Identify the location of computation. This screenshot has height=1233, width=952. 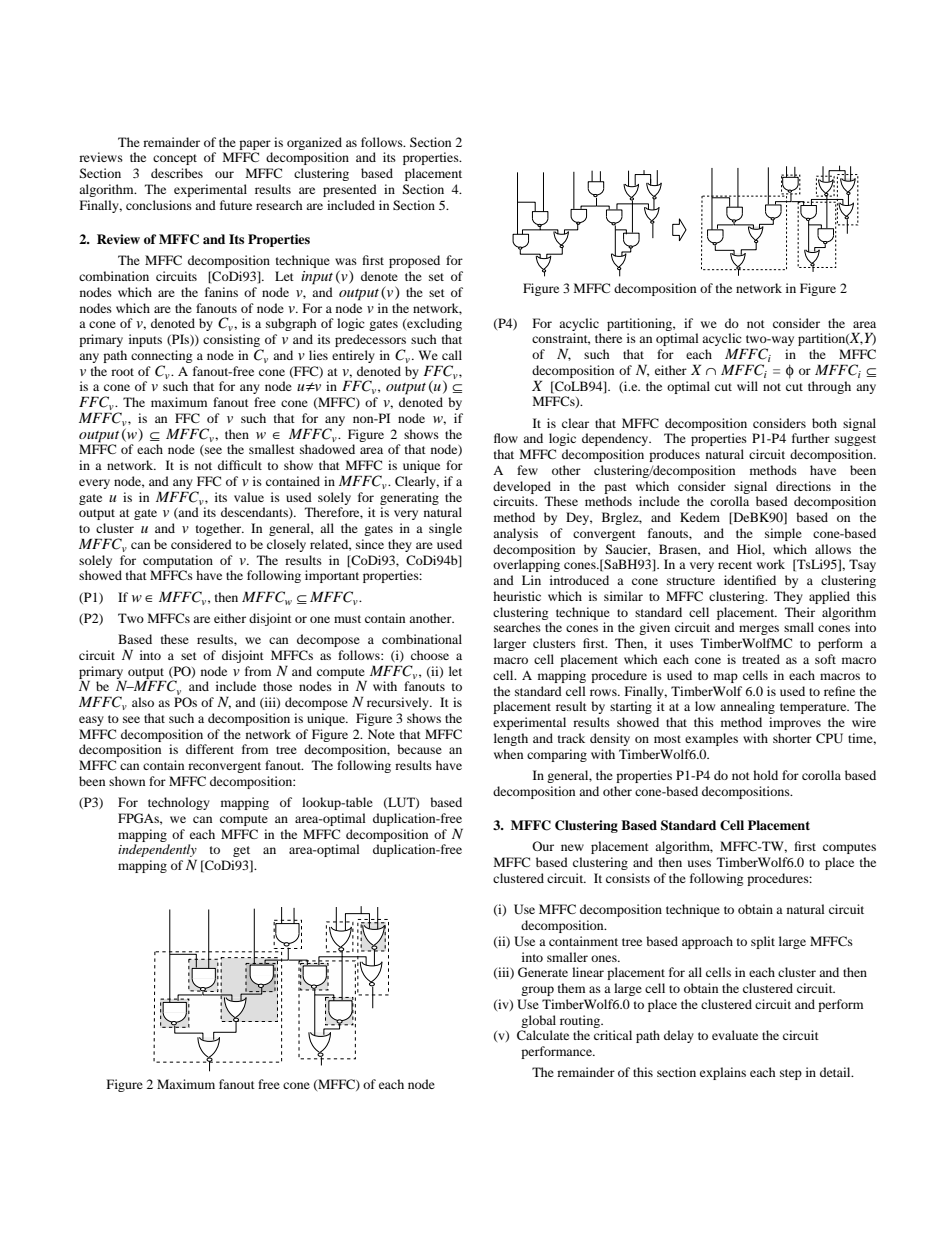
(178, 561).
